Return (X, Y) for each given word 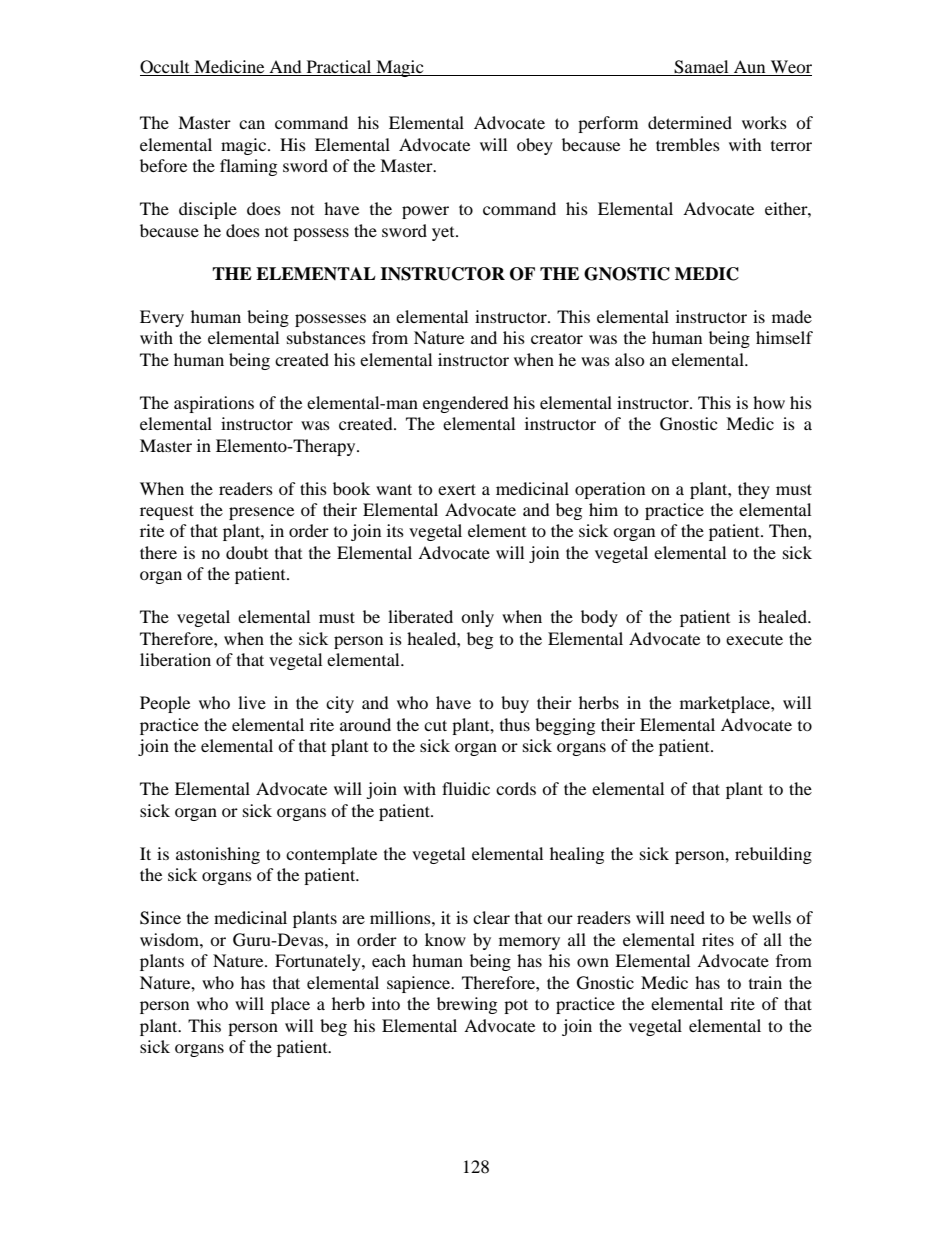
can (252, 124)
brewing (467, 1005)
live (252, 702)
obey (535, 146)
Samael (702, 68)
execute (754, 639)
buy (515, 704)
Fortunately (319, 962)
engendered (466, 404)
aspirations (214, 404)
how (769, 402)
